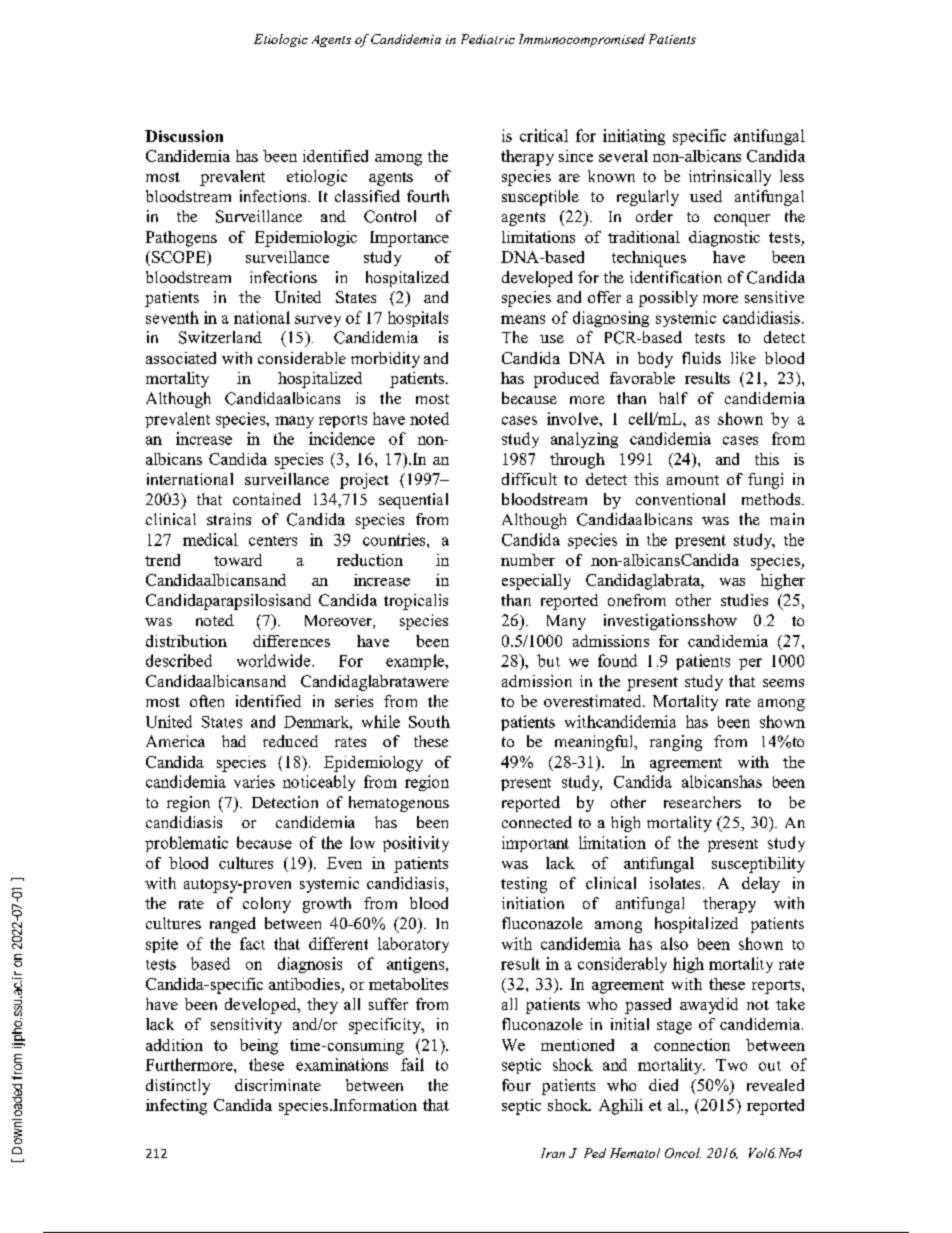 The height and width of the screenshot is (1233, 952). I want to click on toward, so click(238, 560).
